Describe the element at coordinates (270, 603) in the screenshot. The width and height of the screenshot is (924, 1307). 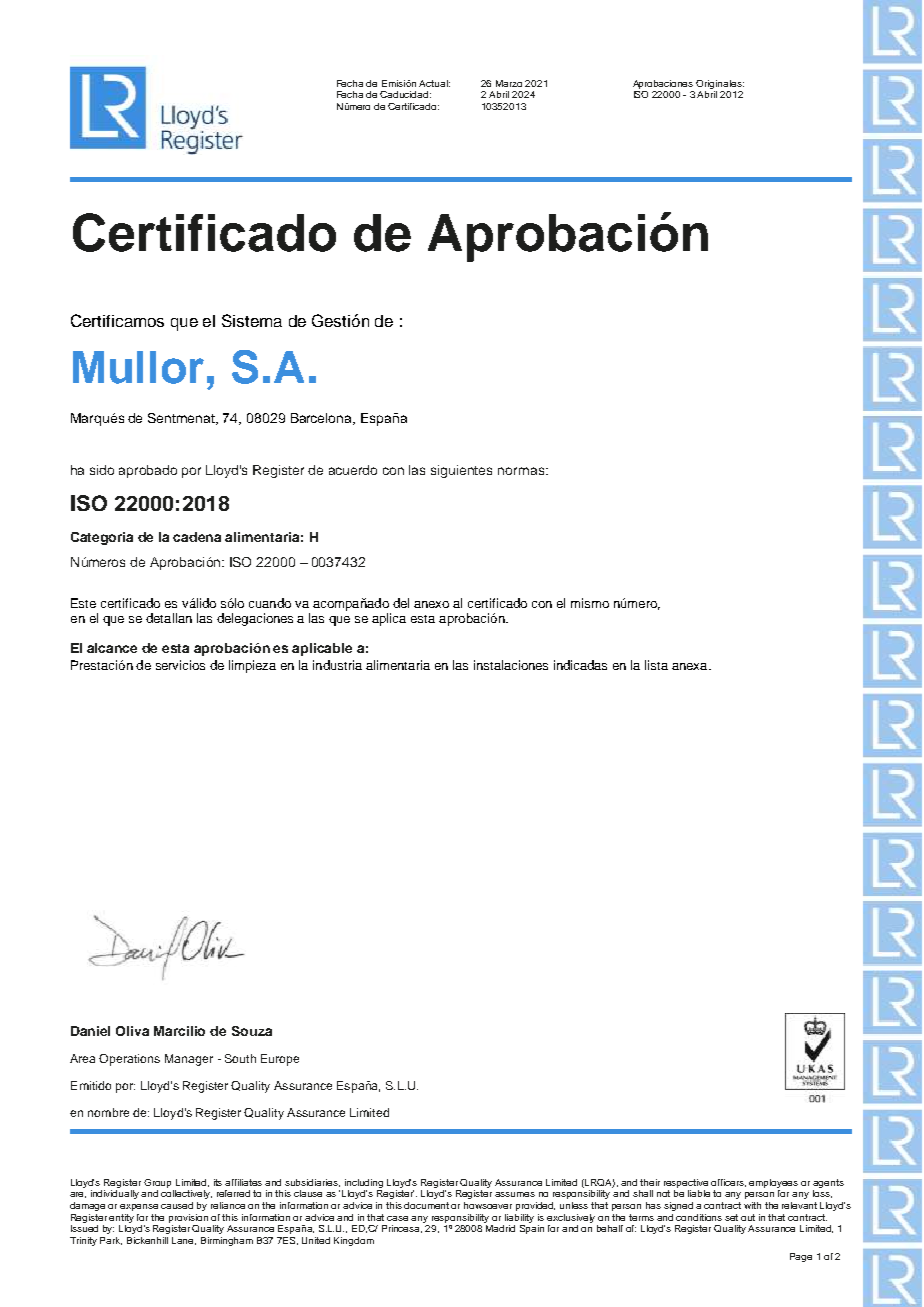
I see `cuando` at that location.
